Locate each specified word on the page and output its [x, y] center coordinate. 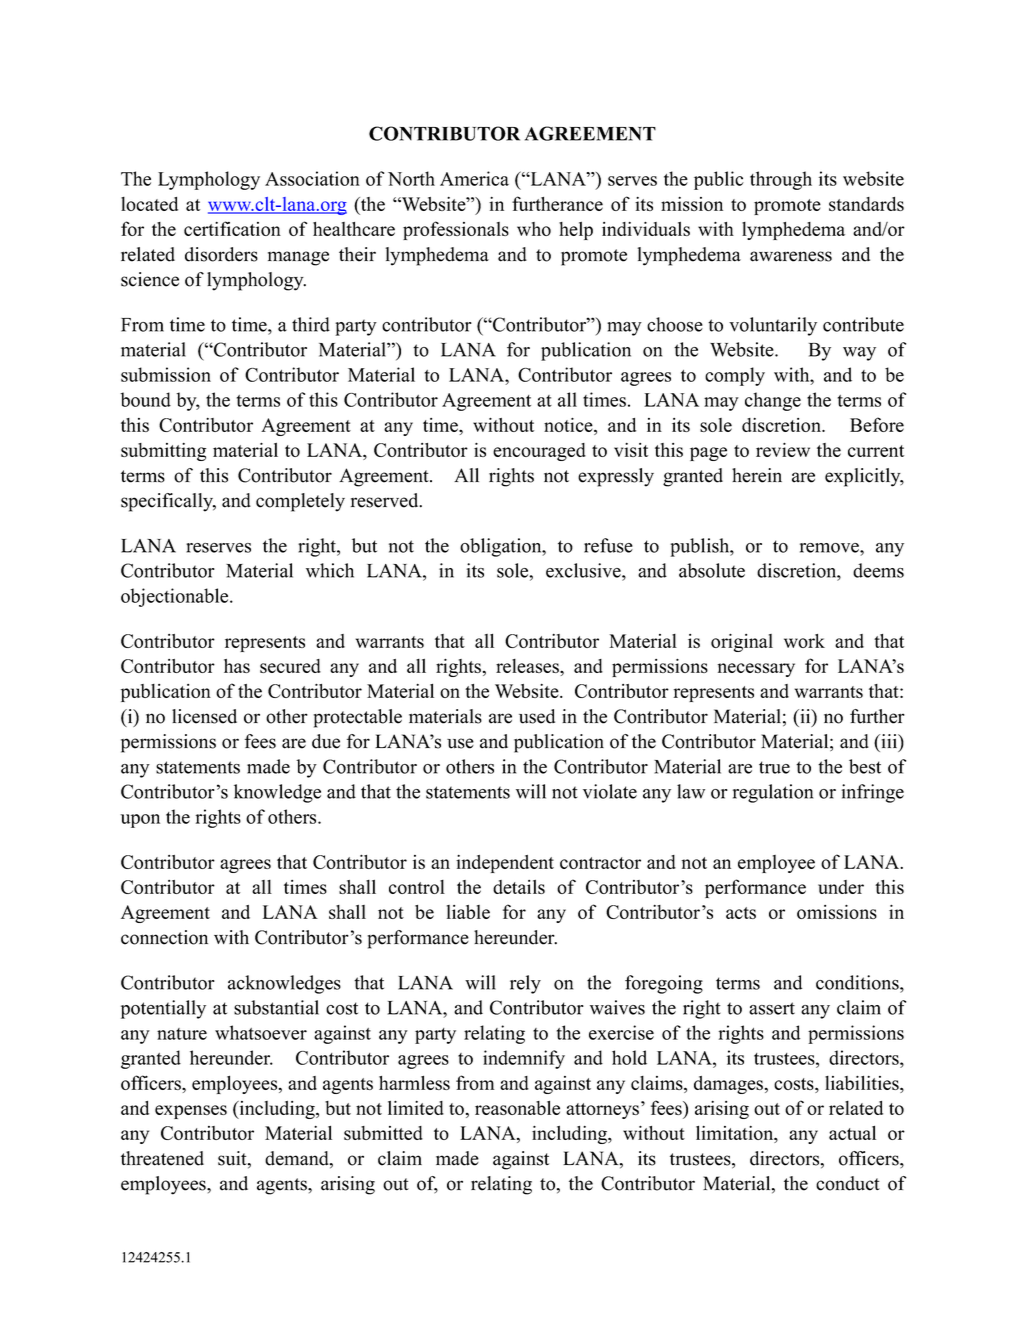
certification [232, 228]
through [781, 180]
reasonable [517, 1107]
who [534, 229]
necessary [756, 670]
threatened [162, 1158]
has [237, 666]
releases [528, 666]
